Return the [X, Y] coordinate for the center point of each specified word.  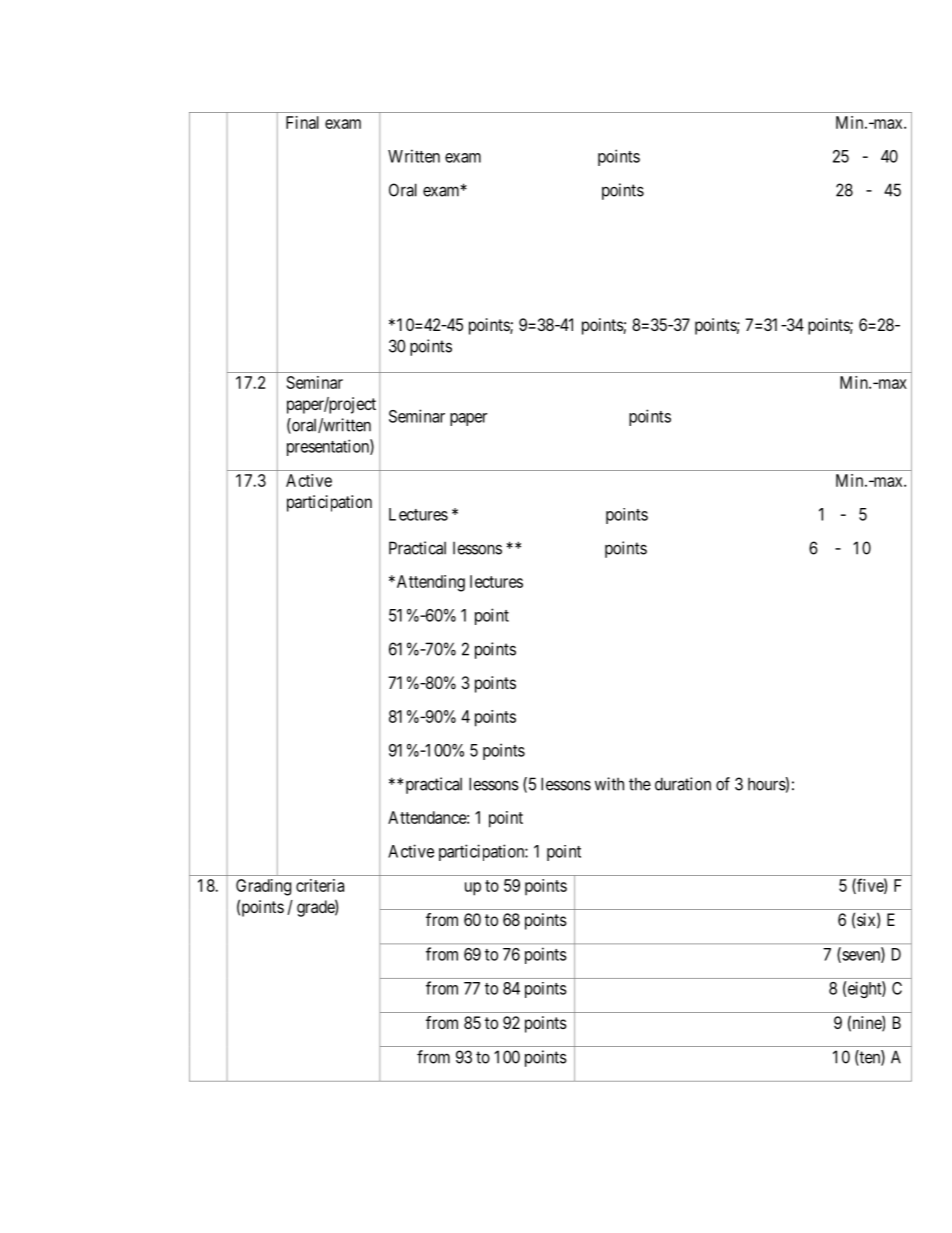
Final [302, 122]
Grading [263, 887]
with [609, 784]
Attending [429, 583]
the [640, 784]
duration [683, 784]
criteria [320, 885]
